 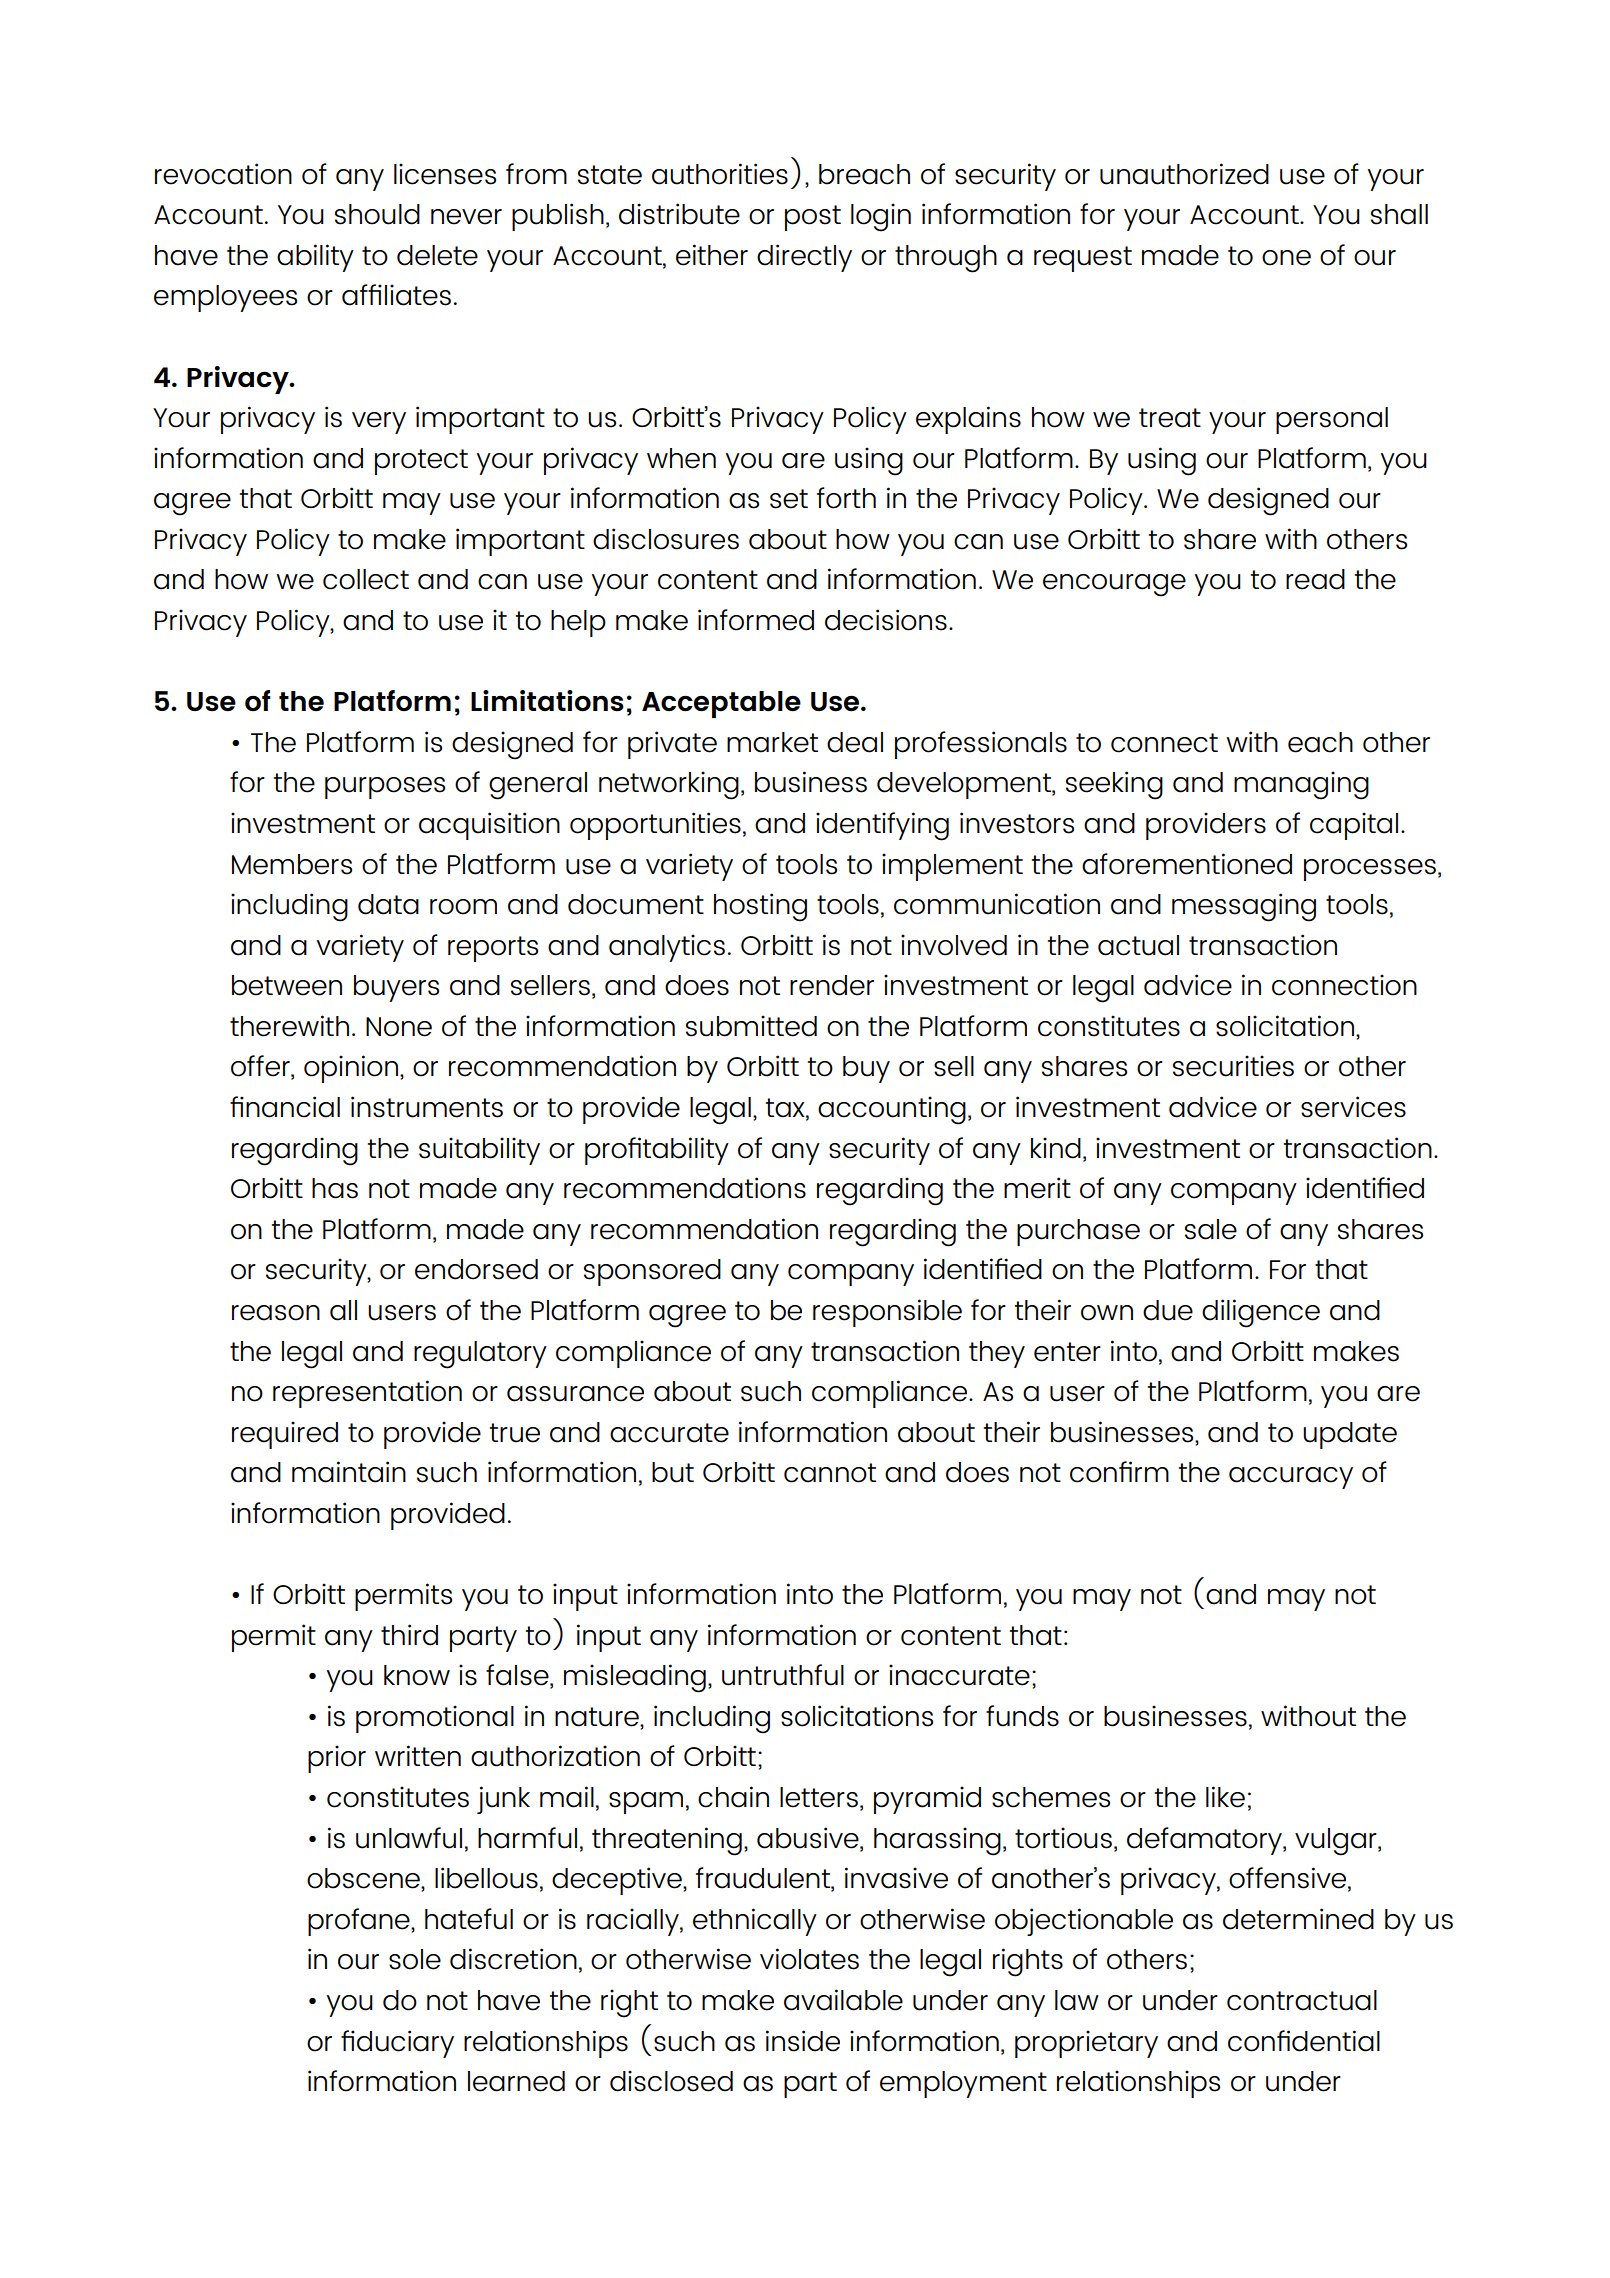 What do you see at coordinates (813, 218) in the image?
I see `post` at bounding box center [813, 218].
